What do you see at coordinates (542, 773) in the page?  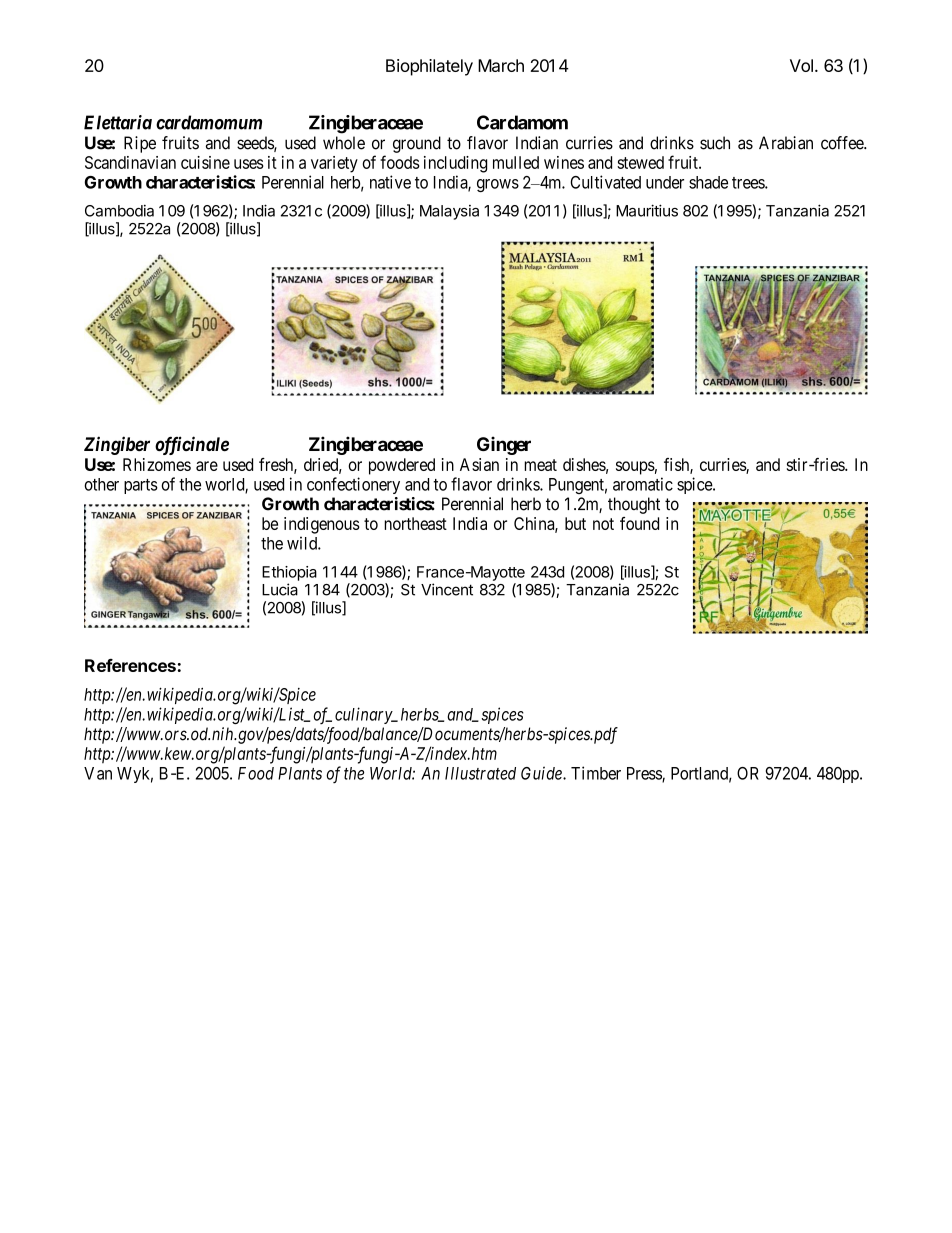 I see `Guide` at bounding box center [542, 773].
